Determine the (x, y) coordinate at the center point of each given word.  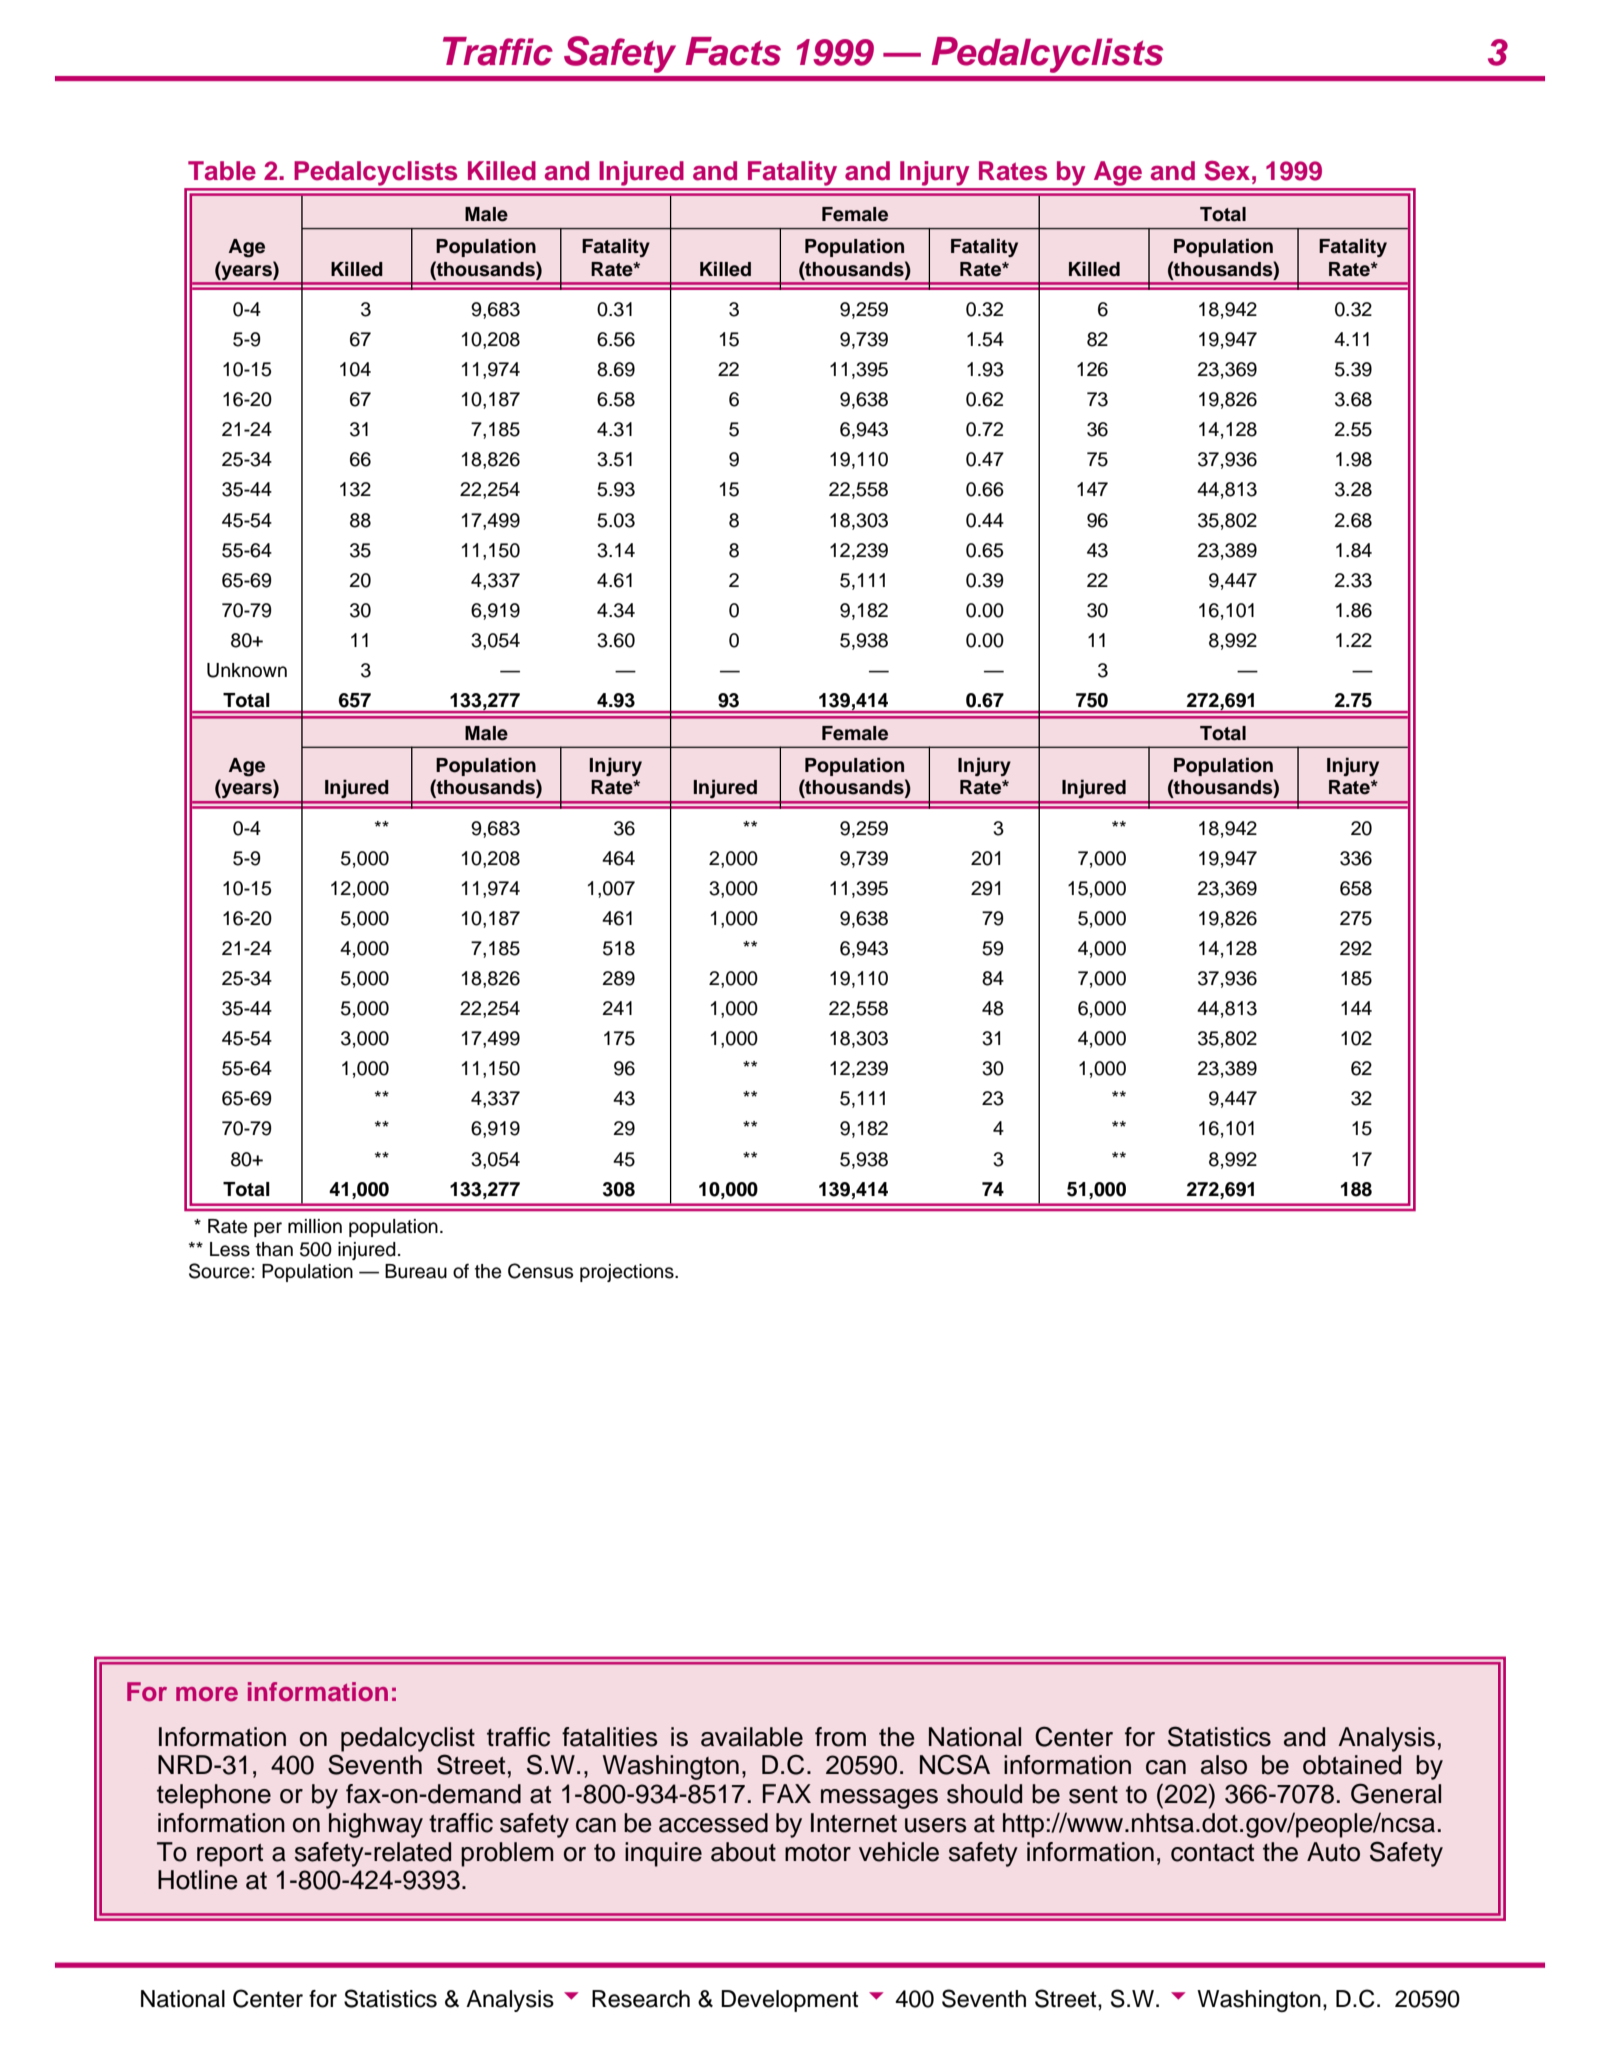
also (1224, 1765)
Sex (1227, 171)
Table (222, 171)
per (268, 1229)
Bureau (416, 1271)
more (207, 1694)
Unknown (247, 670)
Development (789, 2001)
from (840, 1737)
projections (628, 1273)
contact (1212, 1853)
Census (540, 1271)
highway (376, 1825)
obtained (1352, 1765)
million (315, 1226)
